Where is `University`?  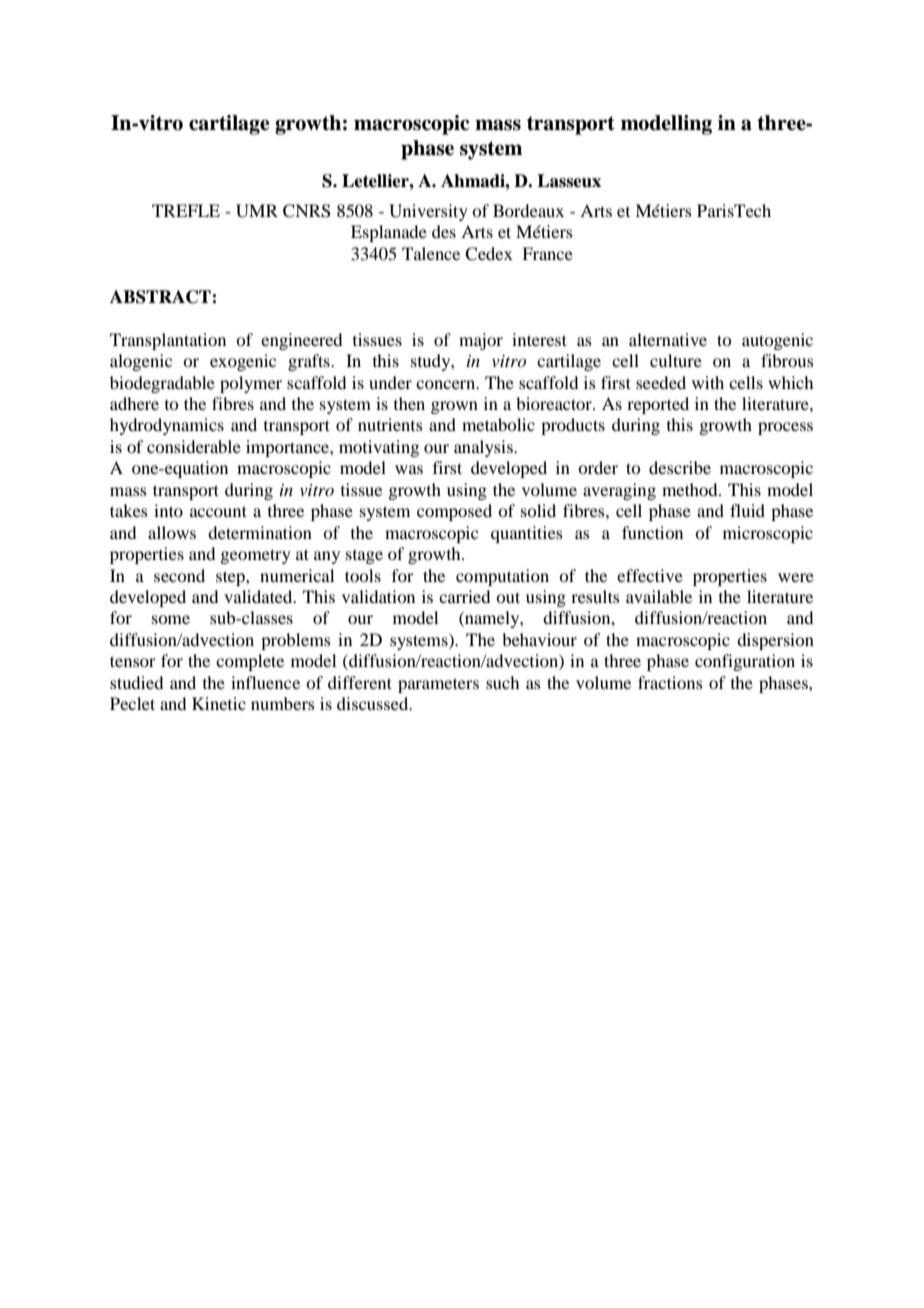
University is located at coordinates (428, 212).
